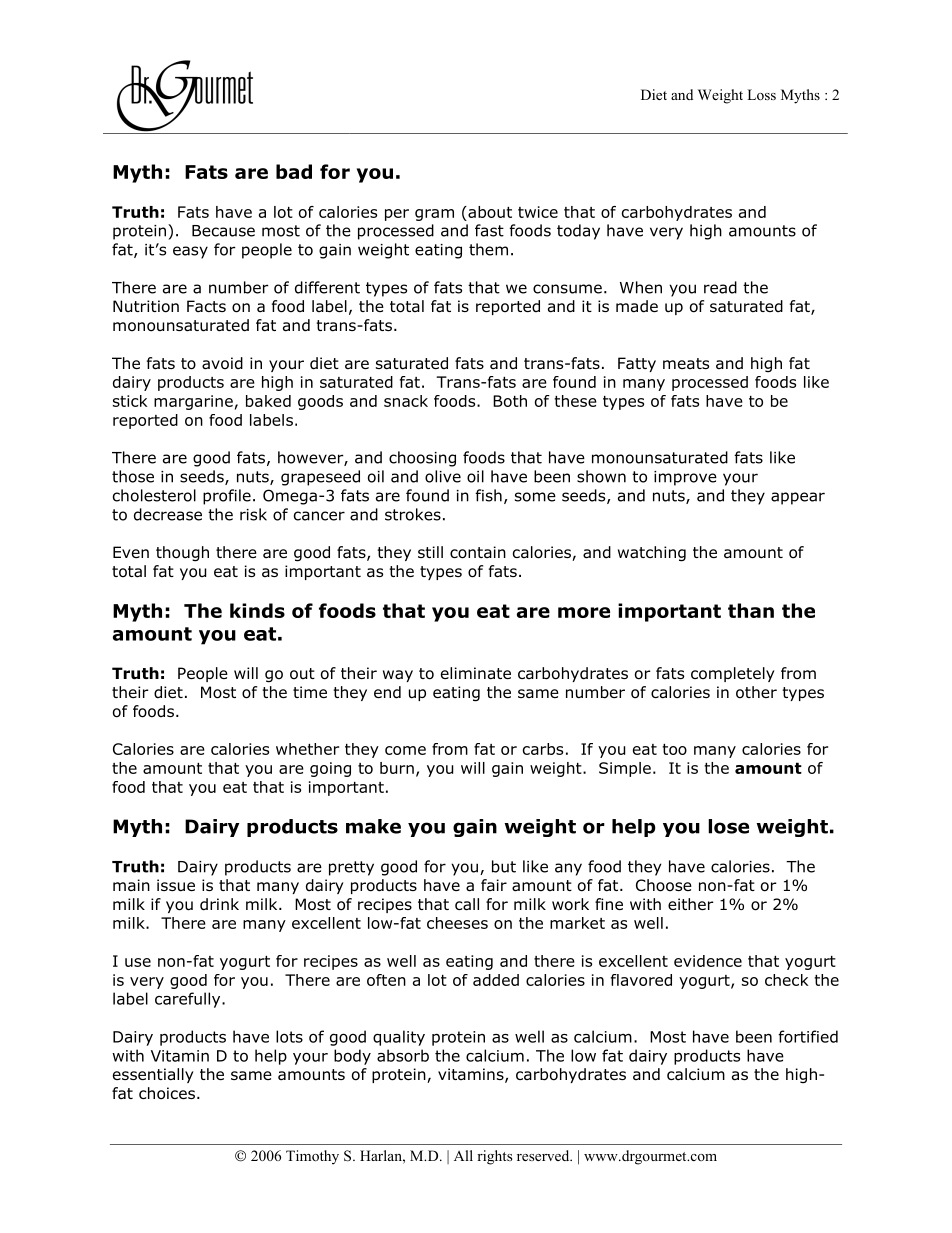  What do you see at coordinates (751, 610) in the image?
I see `than` at bounding box center [751, 610].
